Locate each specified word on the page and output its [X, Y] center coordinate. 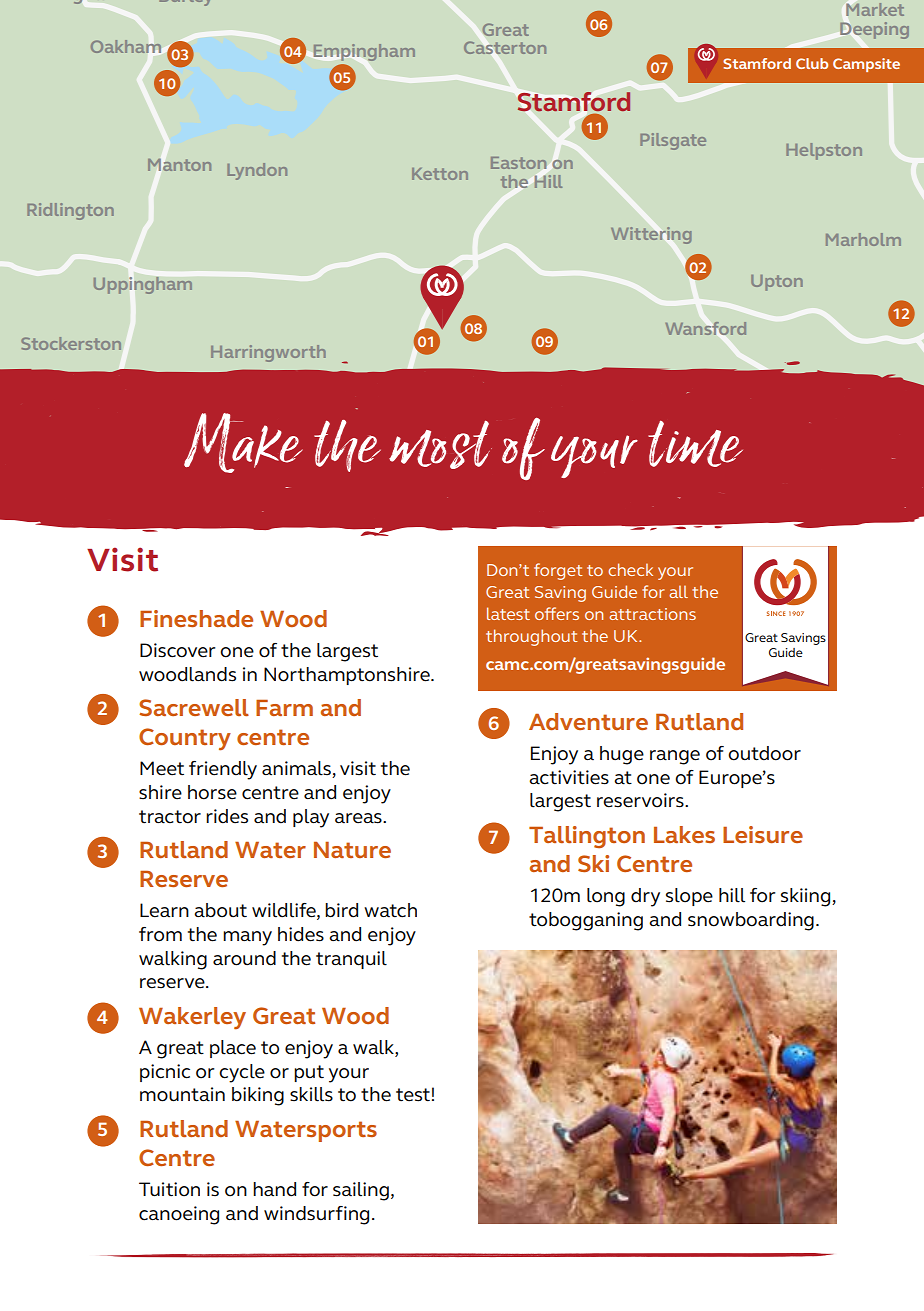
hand [274, 1189]
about [220, 910]
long [606, 897]
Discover [178, 650]
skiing [807, 897]
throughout [531, 637]
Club [812, 63]
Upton [777, 283]
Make [243, 443]
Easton [518, 163]
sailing [361, 1191]
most [440, 444]
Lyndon [257, 171]
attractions [652, 614]
